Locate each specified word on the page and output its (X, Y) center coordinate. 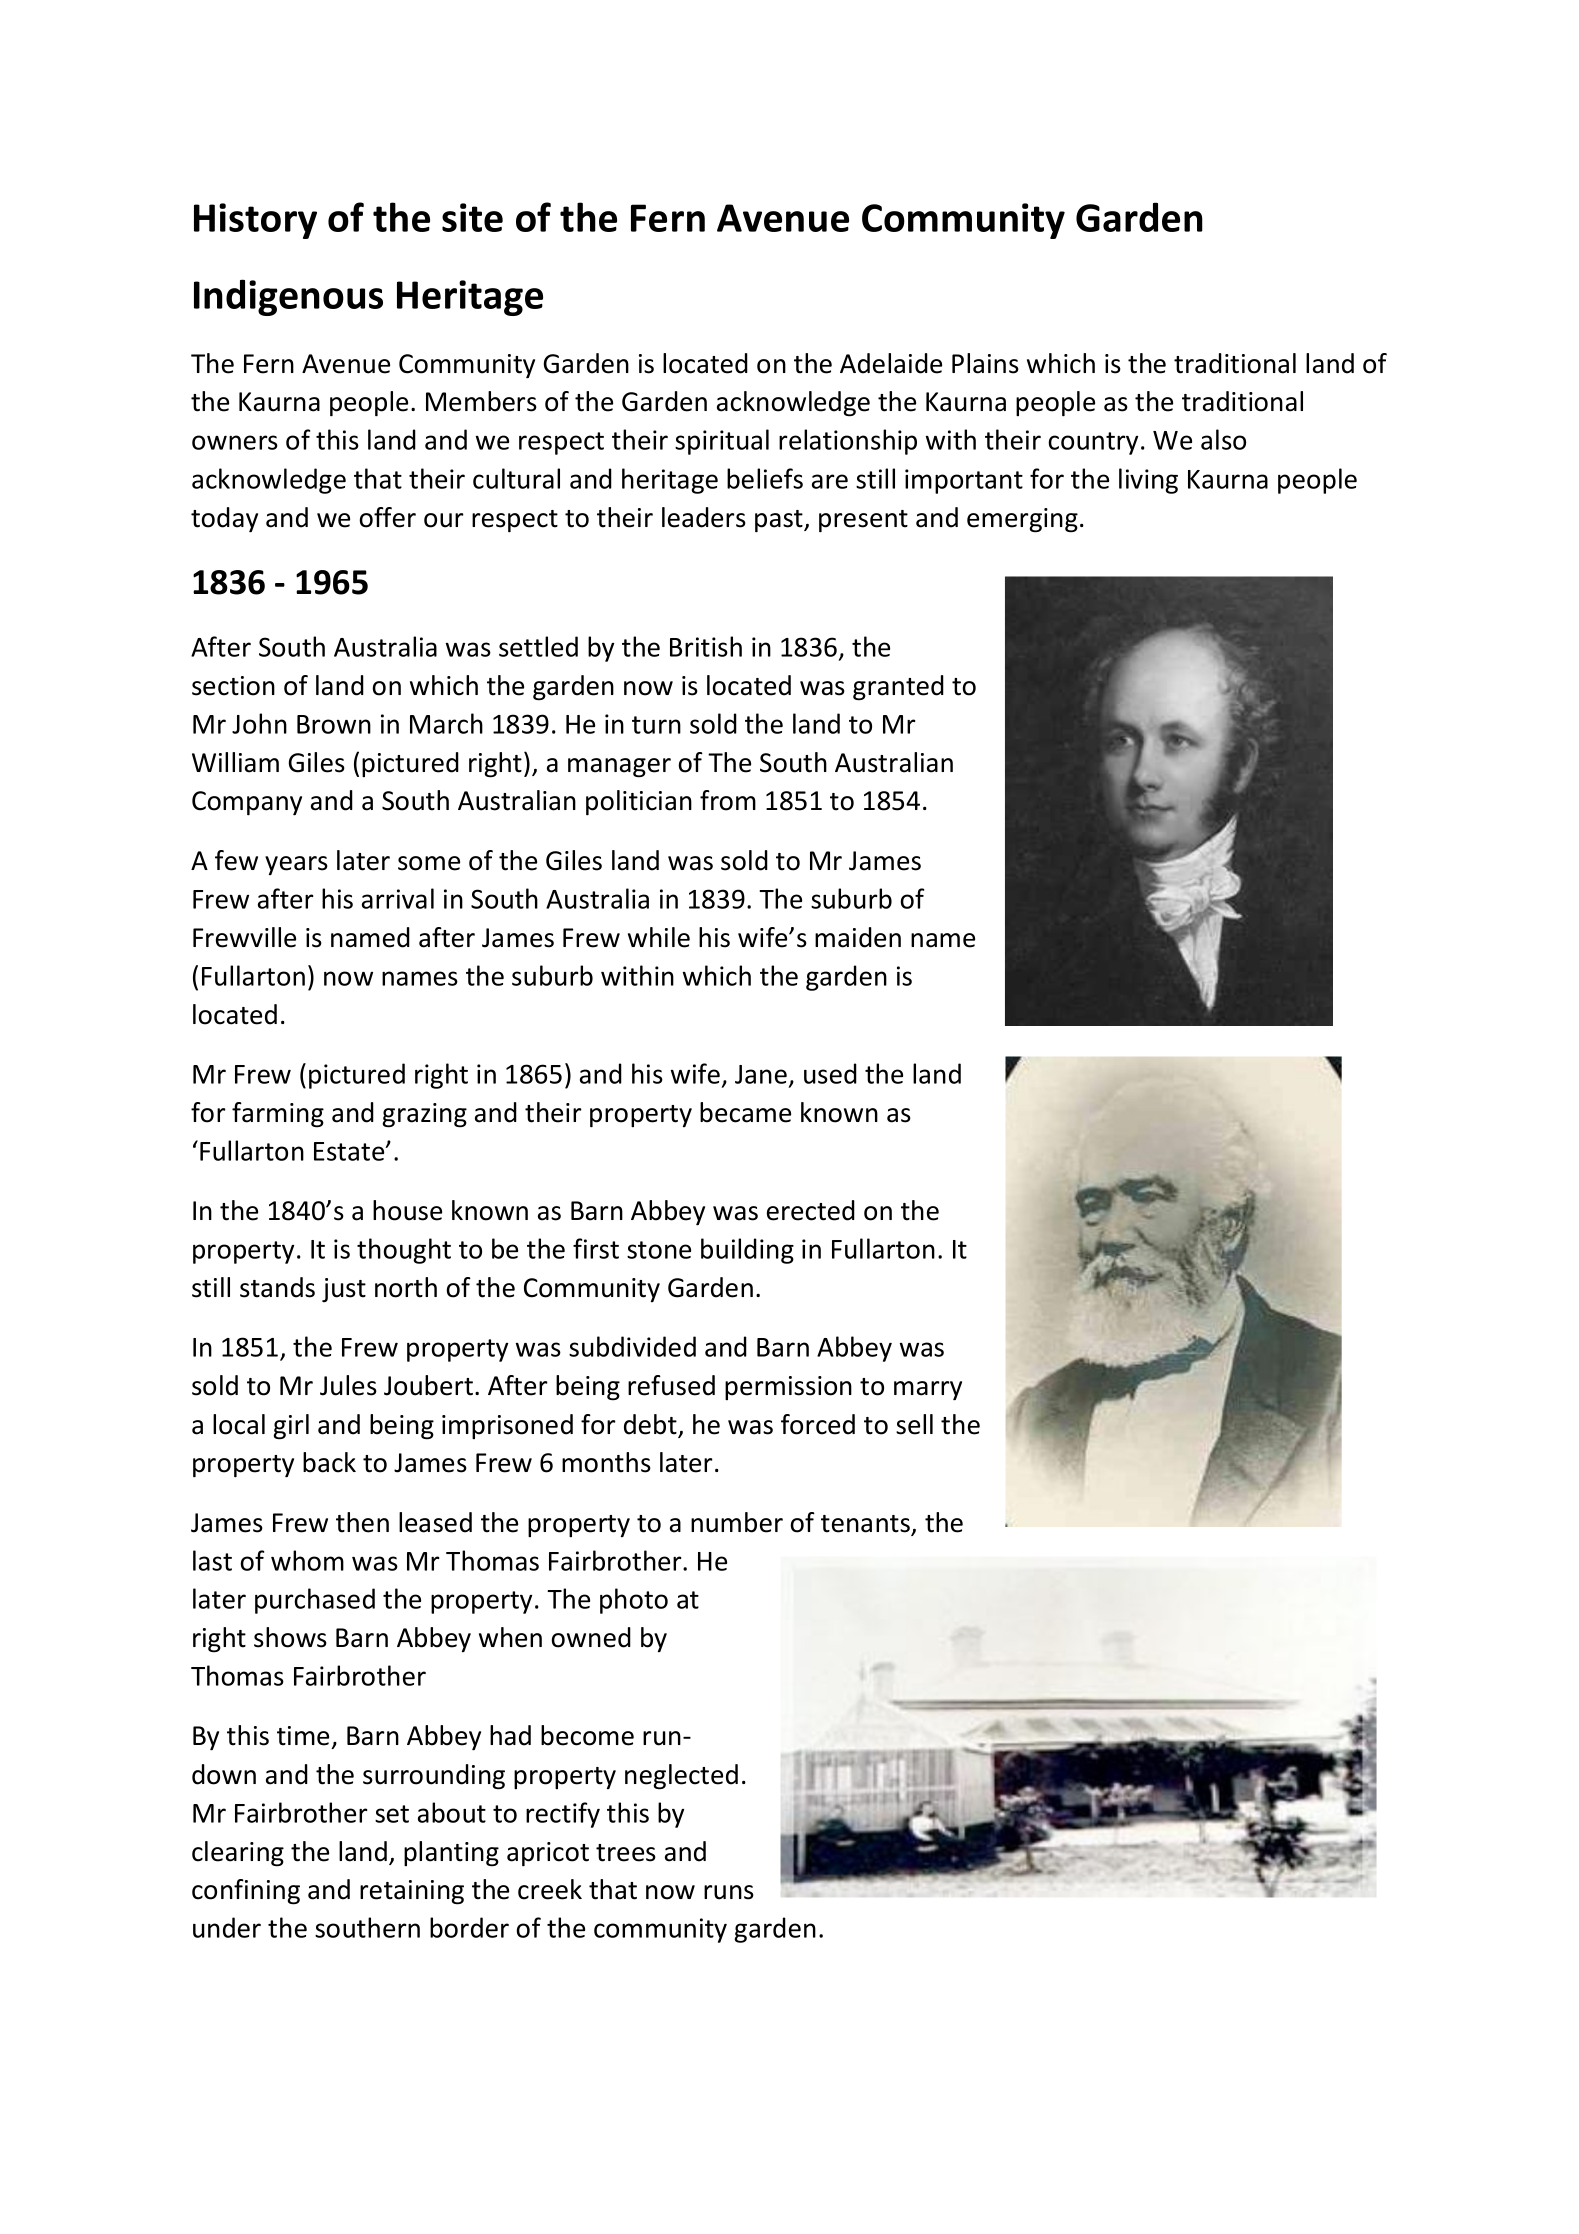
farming (278, 1115)
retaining (412, 1892)
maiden (858, 937)
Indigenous (288, 297)
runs (729, 1892)
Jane (761, 1074)
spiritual (722, 442)
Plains (985, 363)
